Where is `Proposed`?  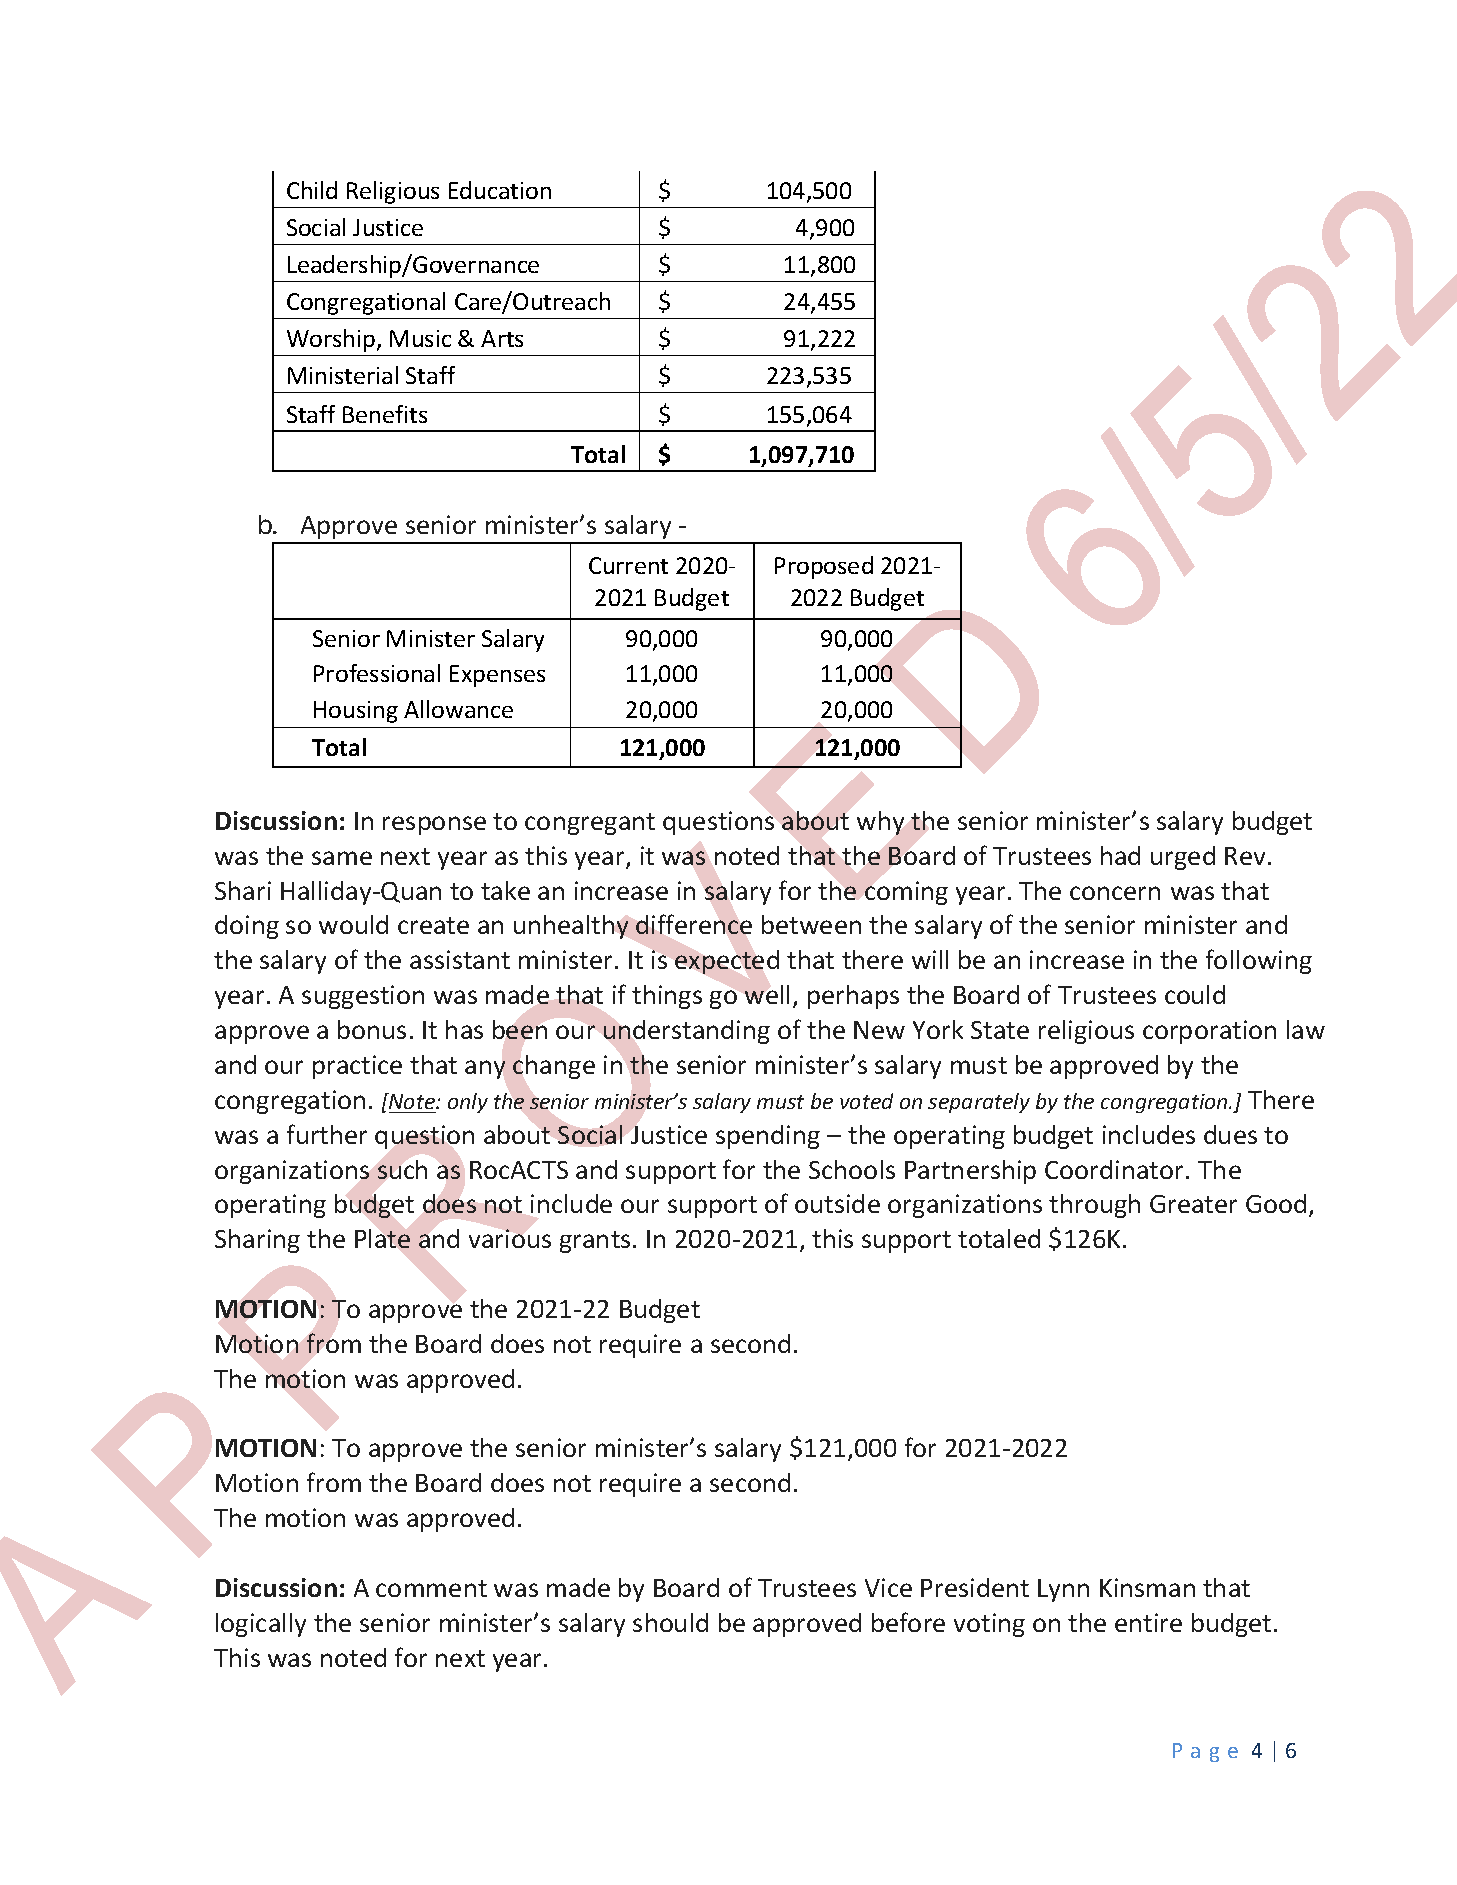 Proposed is located at coordinates (824, 567).
